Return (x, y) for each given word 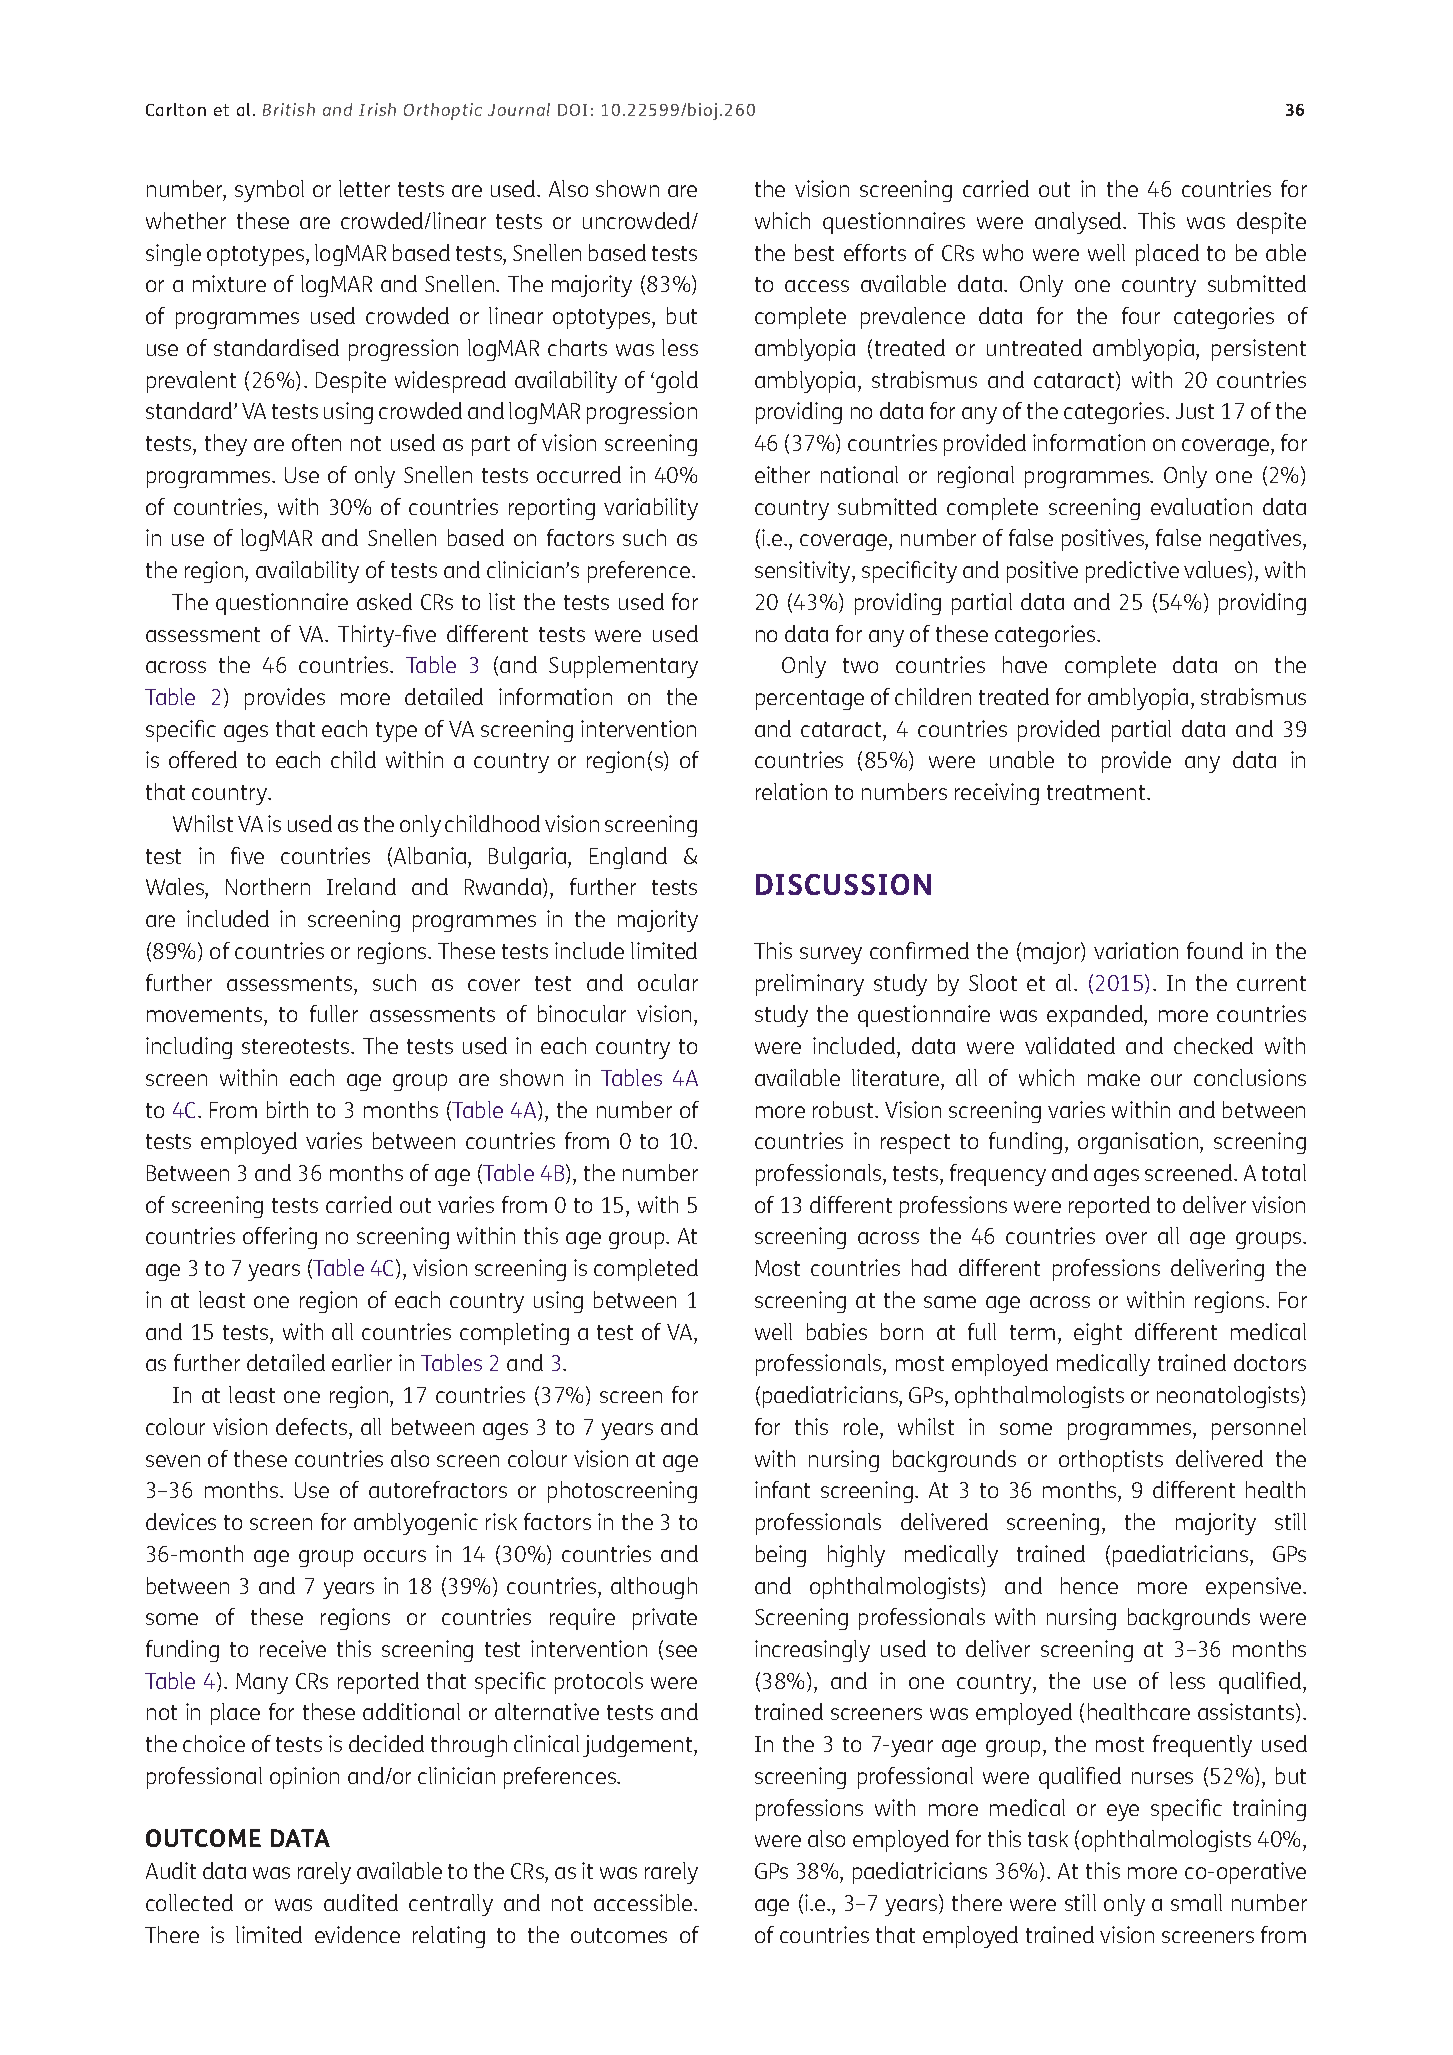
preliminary (810, 985)
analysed (1079, 223)
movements (204, 1014)
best (814, 252)
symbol (269, 191)
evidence (357, 1934)
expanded (1096, 1016)
